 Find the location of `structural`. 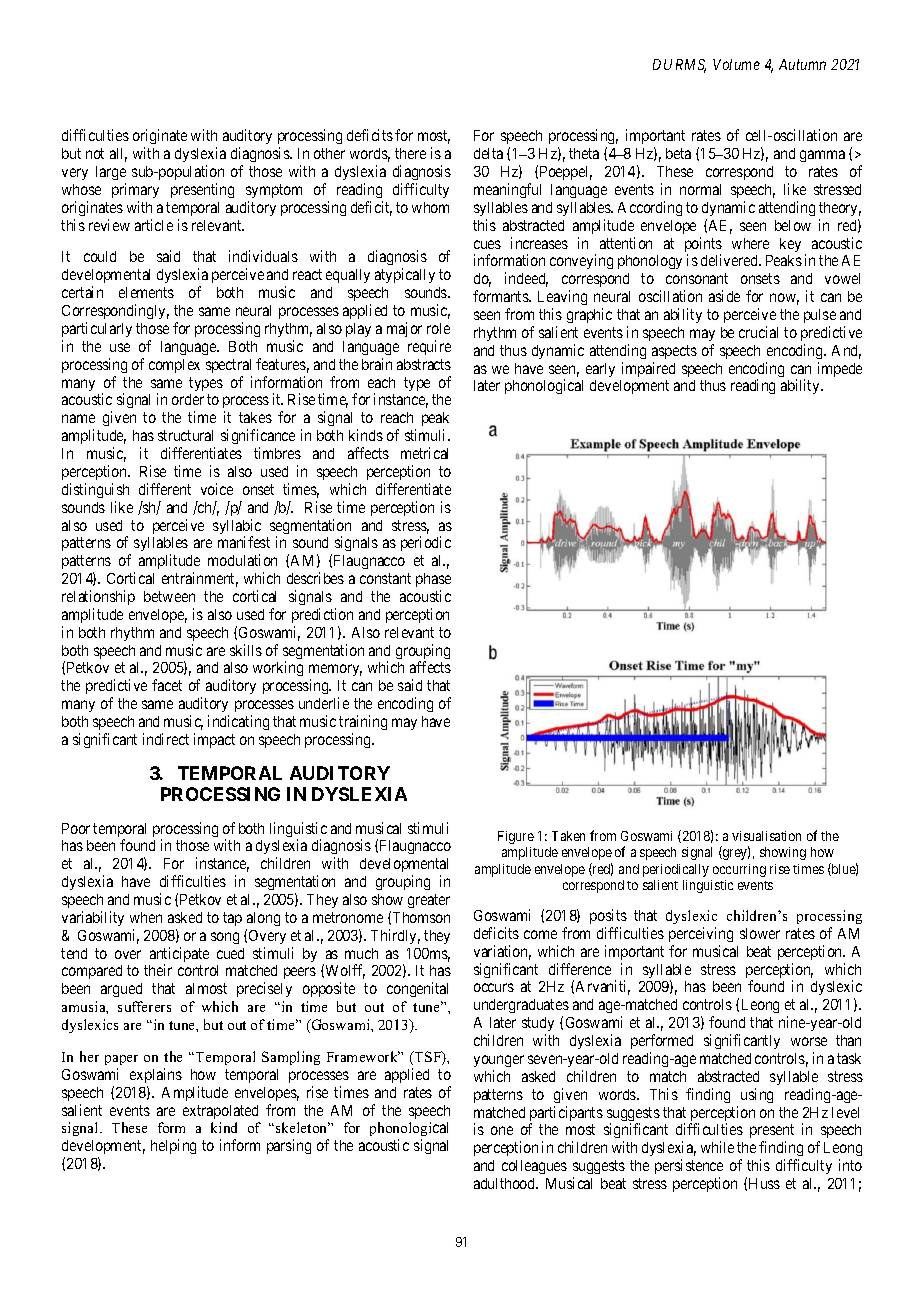

structural is located at coordinates (185, 435).
